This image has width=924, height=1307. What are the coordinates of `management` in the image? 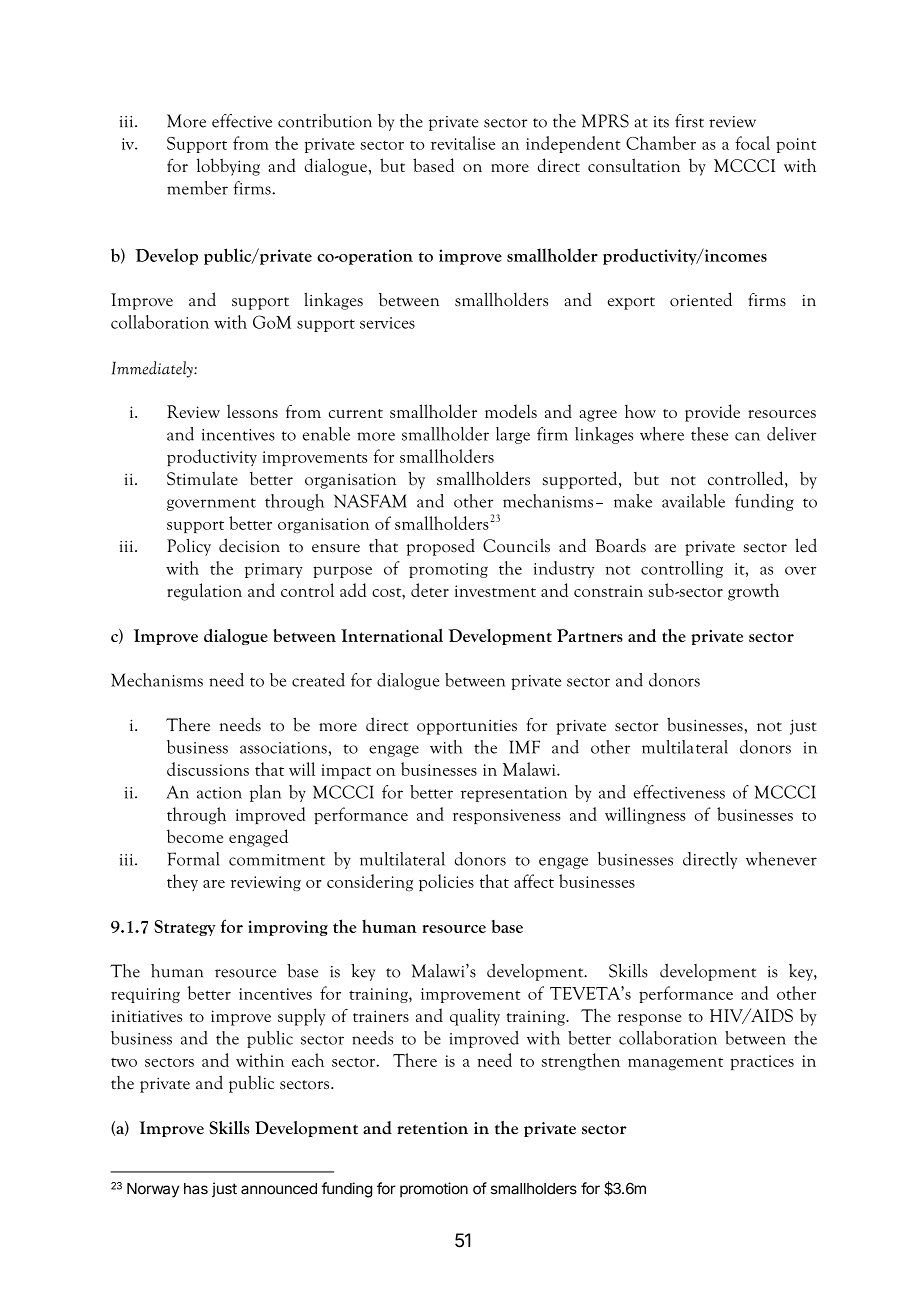 It's located at (675, 1064).
